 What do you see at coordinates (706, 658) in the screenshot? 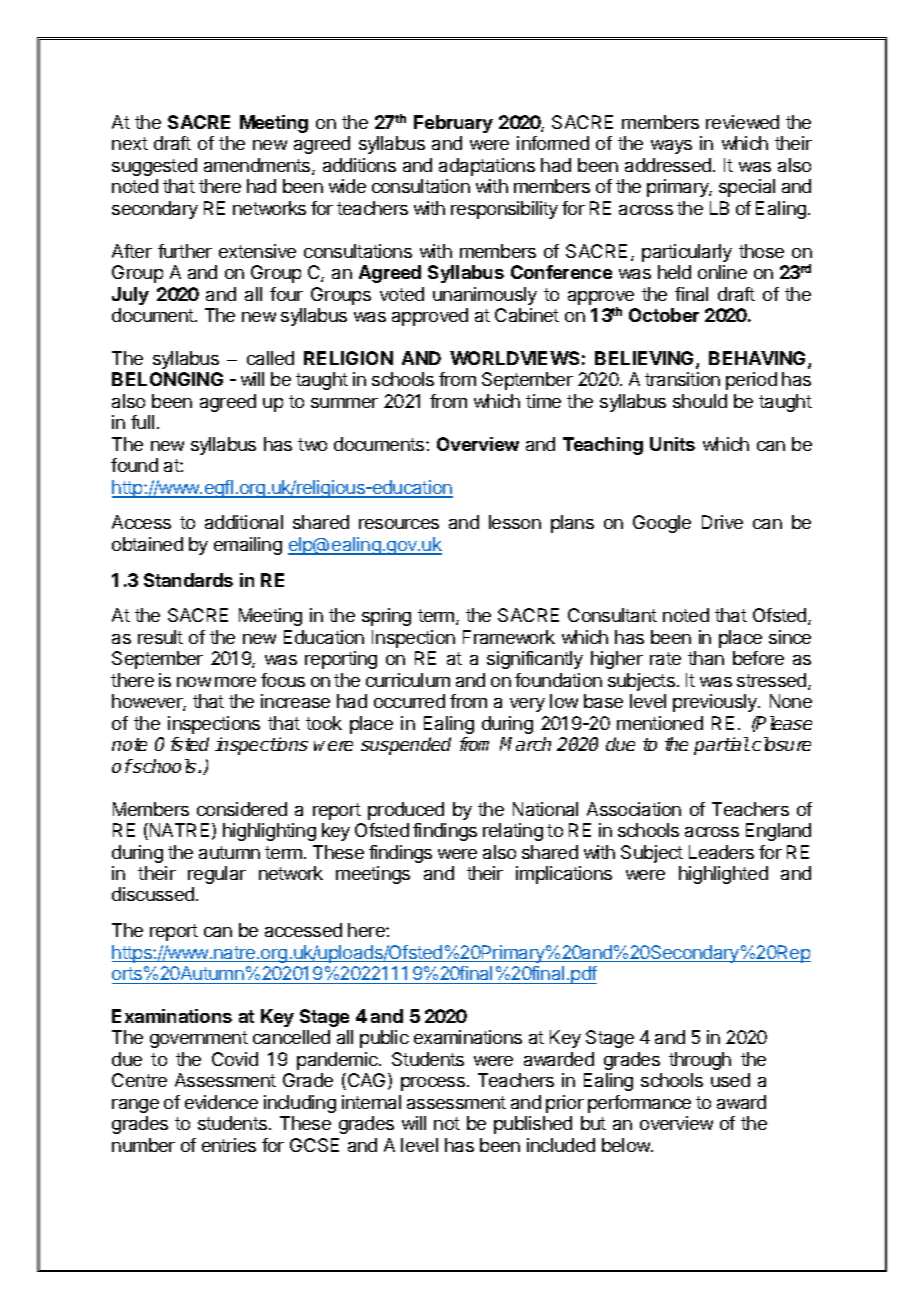
I see `than` at bounding box center [706, 658].
